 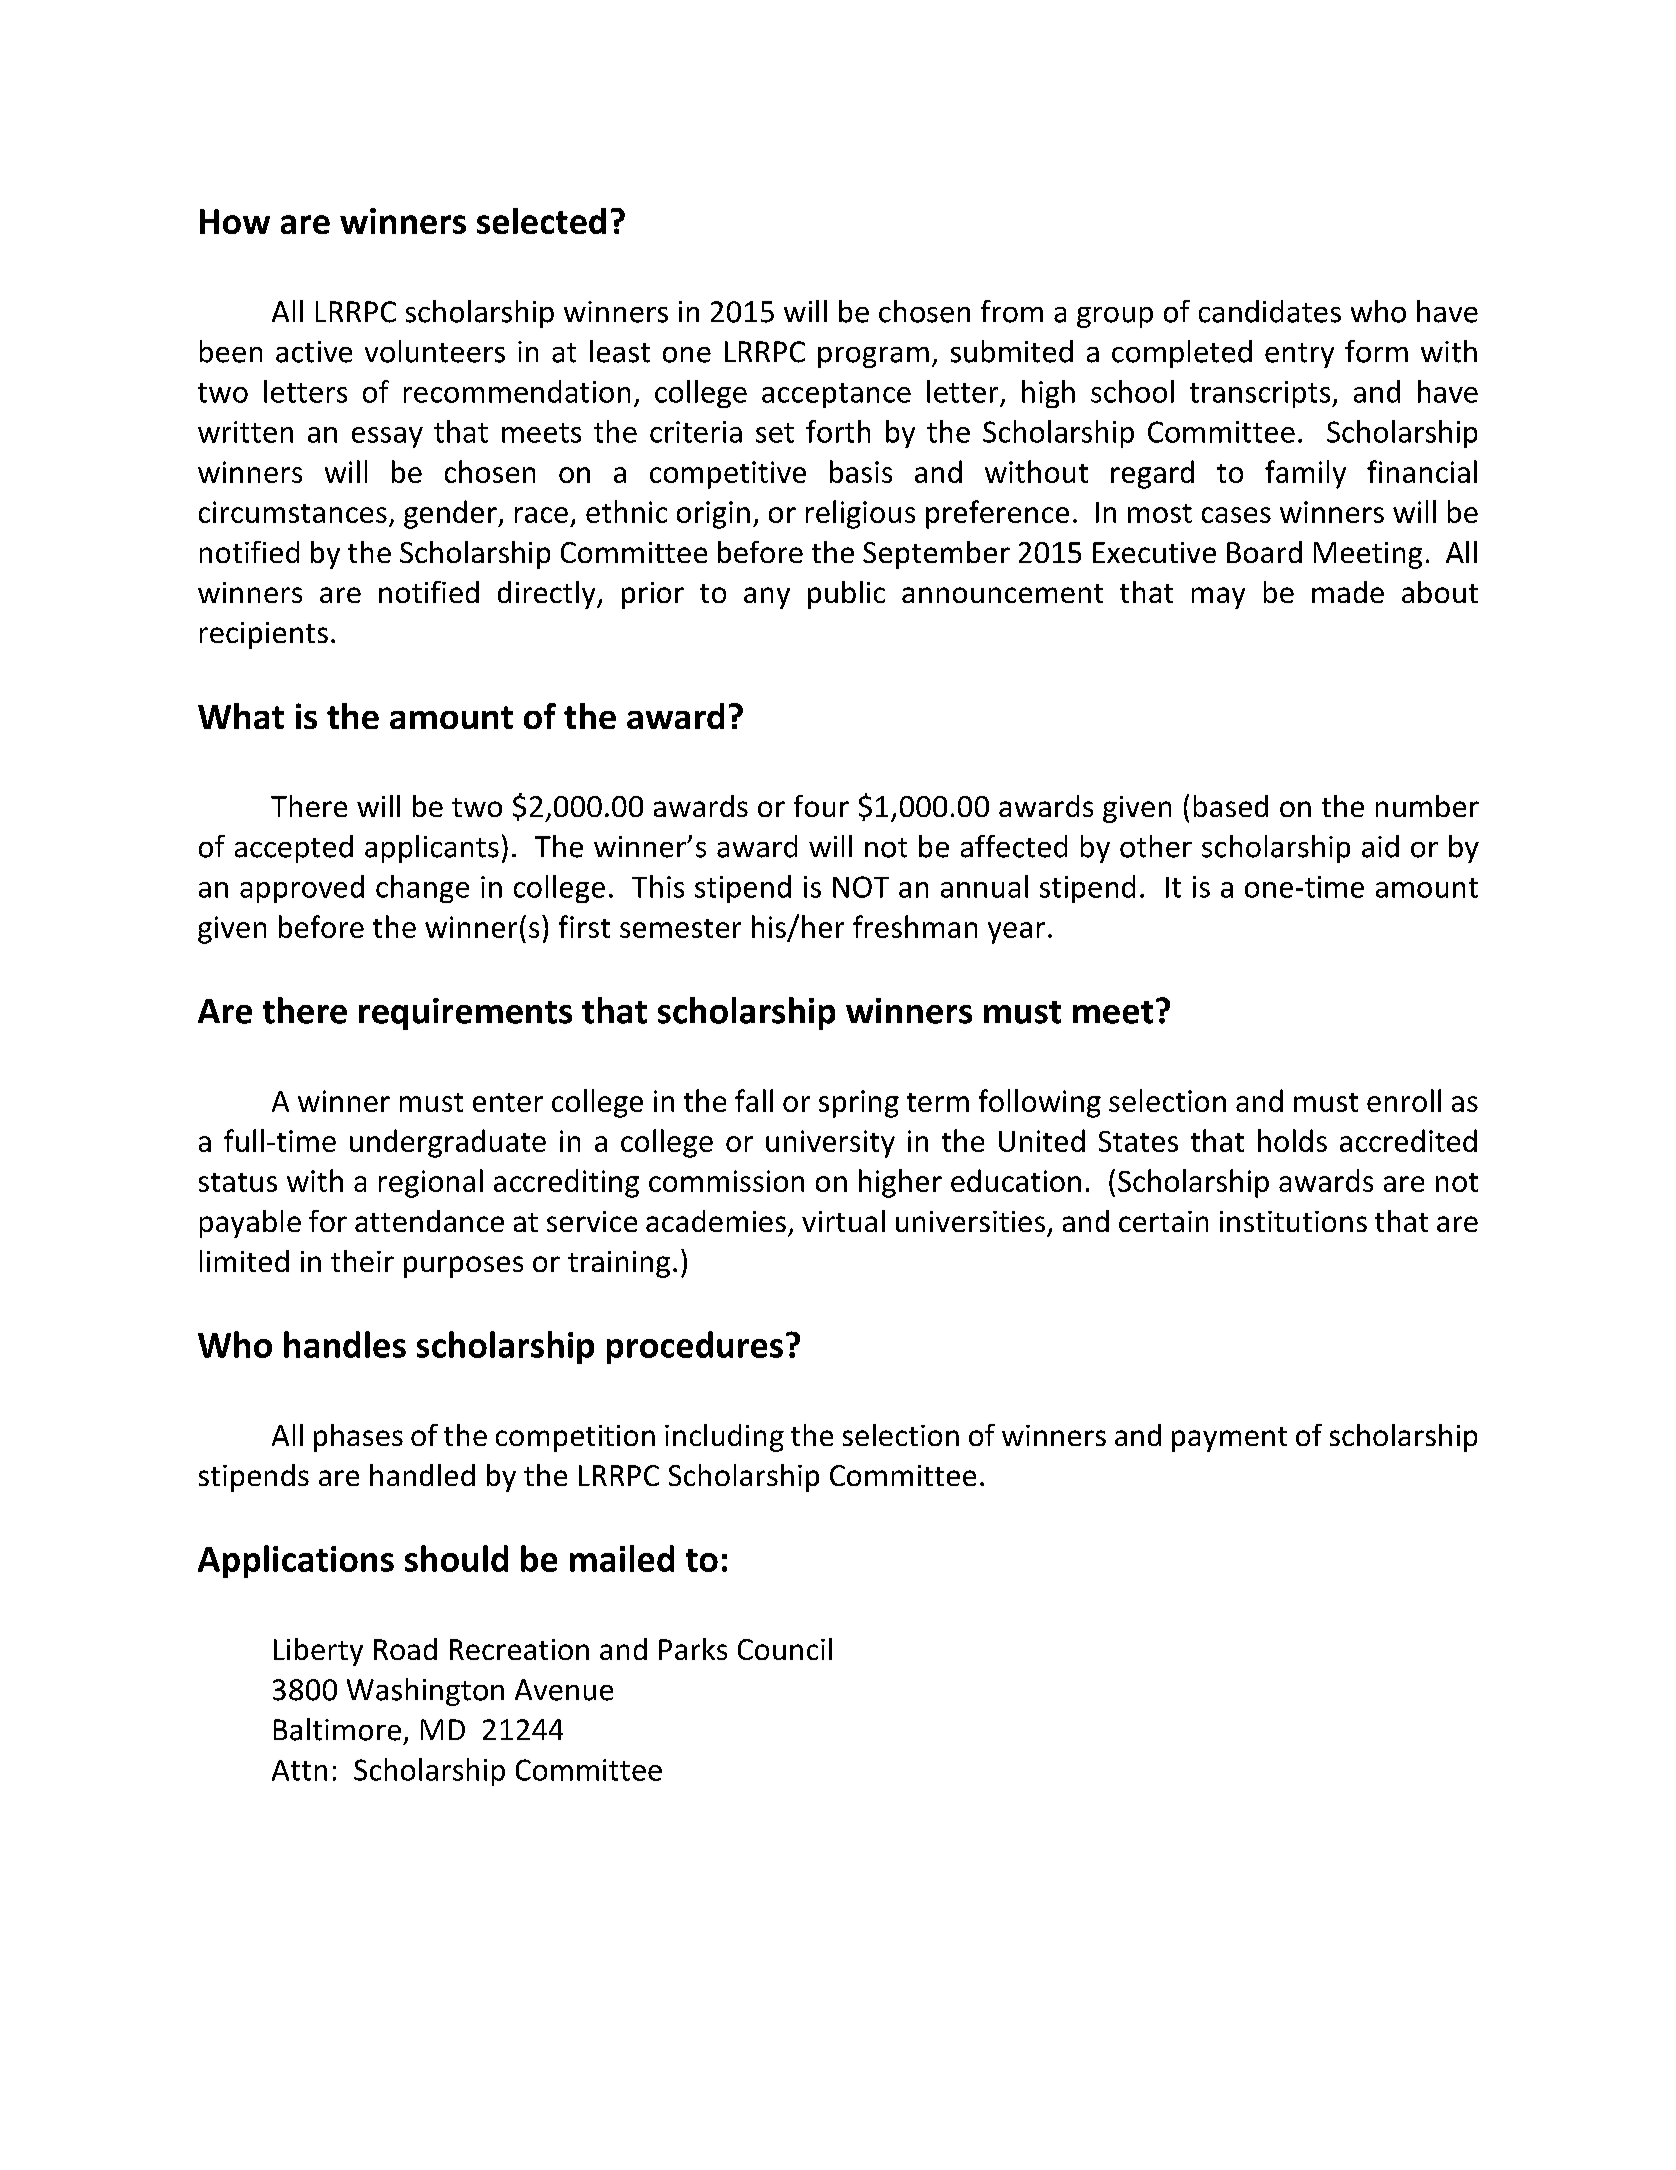 What do you see at coordinates (1270, 311) in the screenshot?
I see `candidates` at bounding box center [1270, 311].
